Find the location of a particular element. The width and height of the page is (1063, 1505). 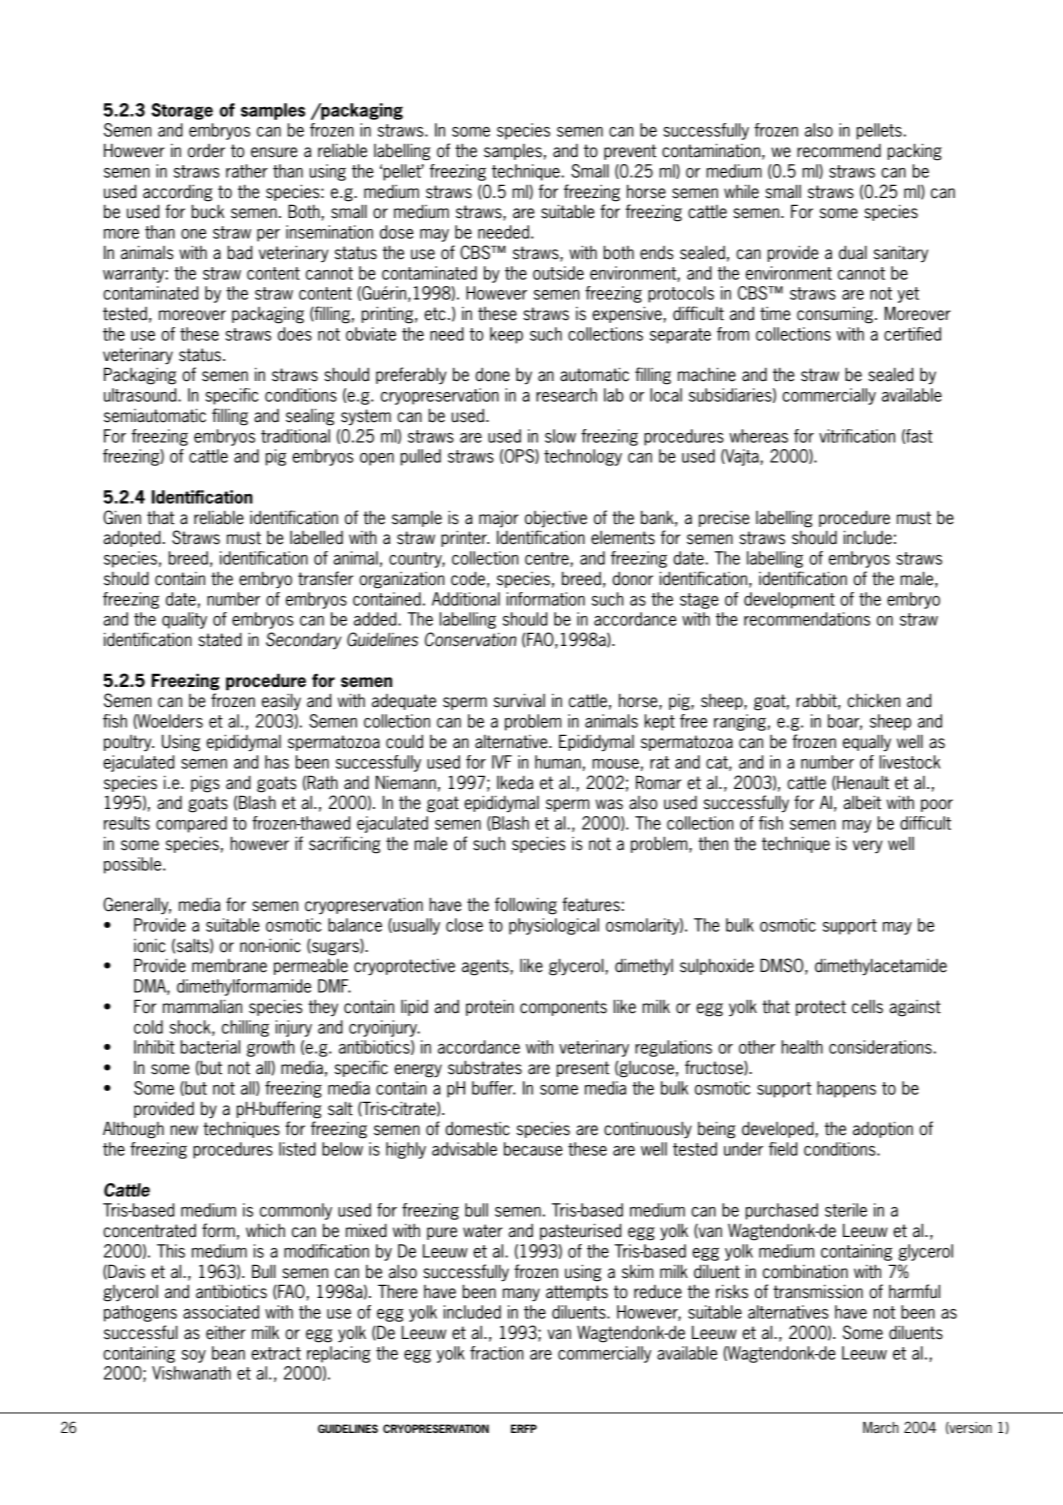

development is located at coordinates (789, 600).
